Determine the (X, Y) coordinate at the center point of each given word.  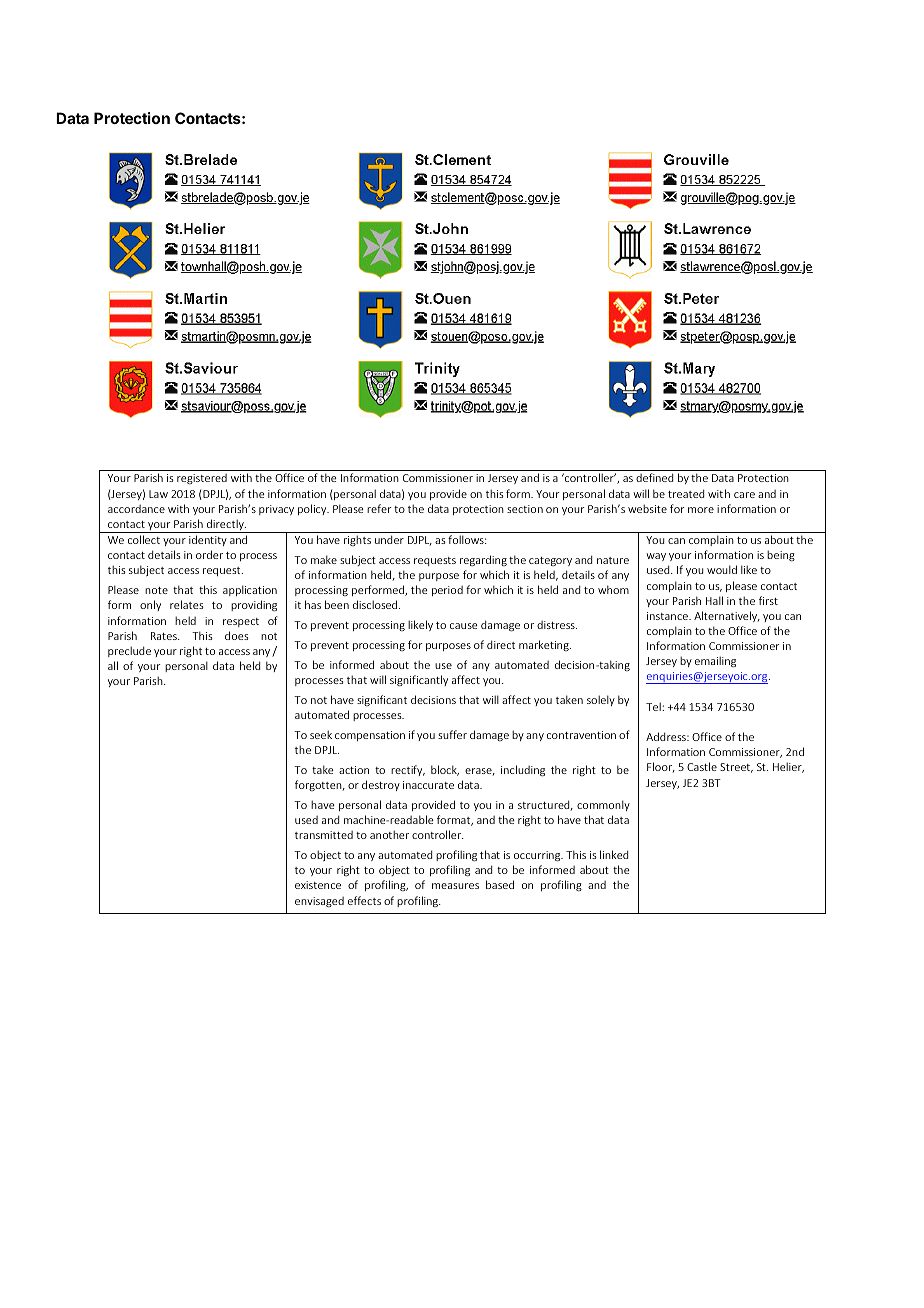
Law (158, 494)
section (525, 509)
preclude (129, 651)
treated (686, 493)
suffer (452, 734)
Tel (654, 706)
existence (318, 885)
